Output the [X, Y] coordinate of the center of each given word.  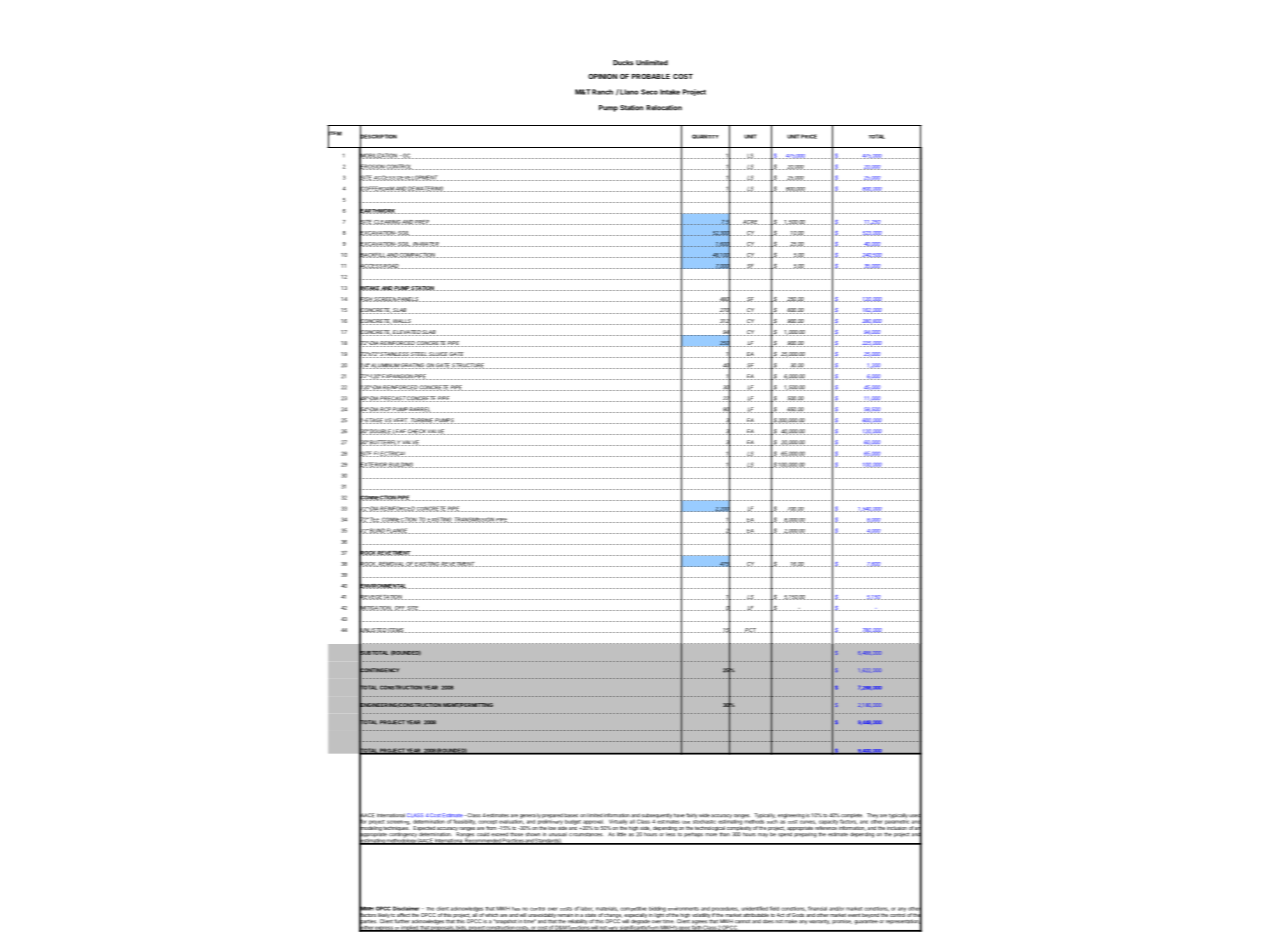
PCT [751, 630]
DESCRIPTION [378, 136]
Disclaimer [406, 908]
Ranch [602, 92]
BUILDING [401, 465]
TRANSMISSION [474, 520]
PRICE [809, 136]
